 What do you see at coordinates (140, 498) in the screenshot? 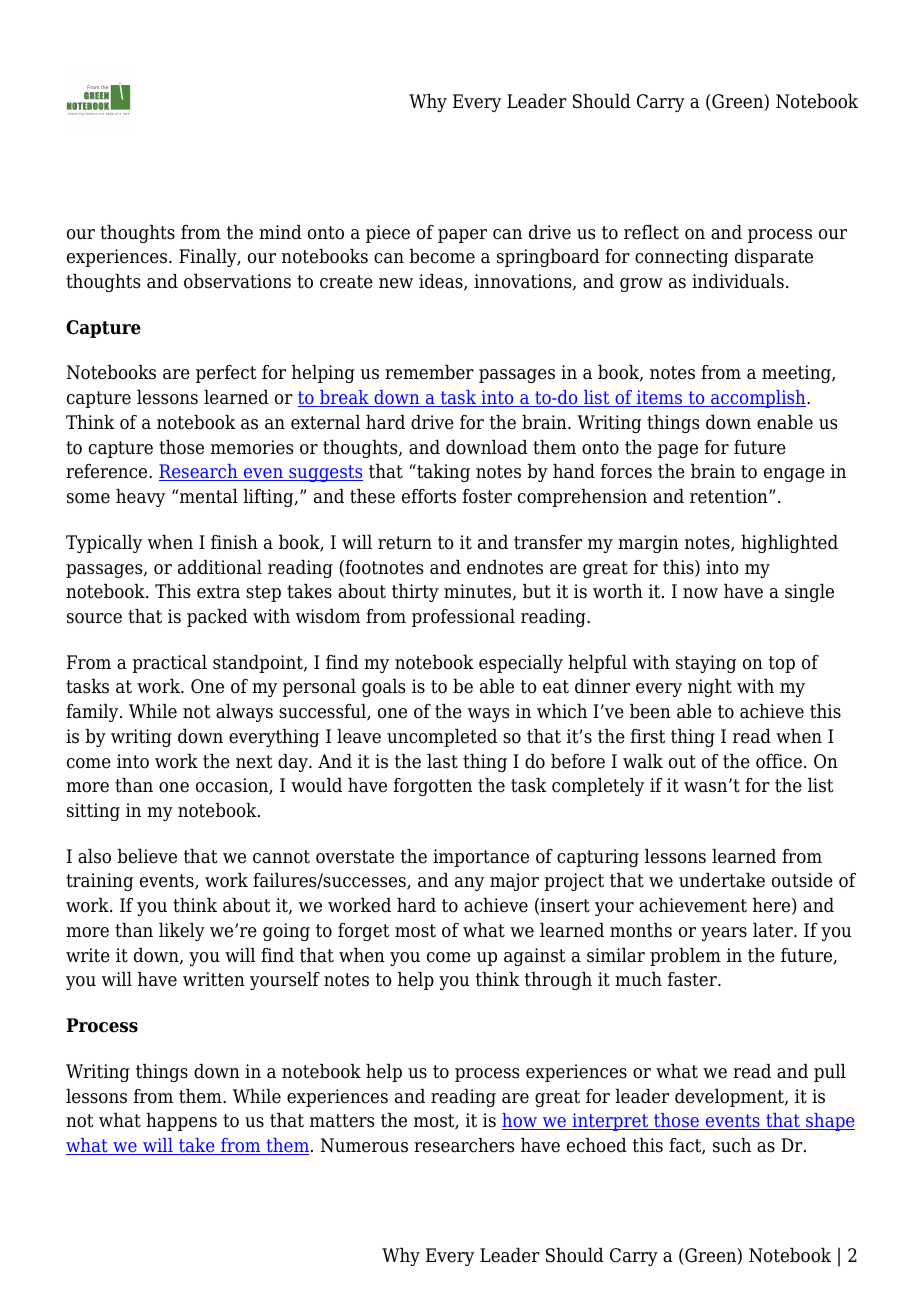
I see `heavy` at bounding box center [140, 498].
